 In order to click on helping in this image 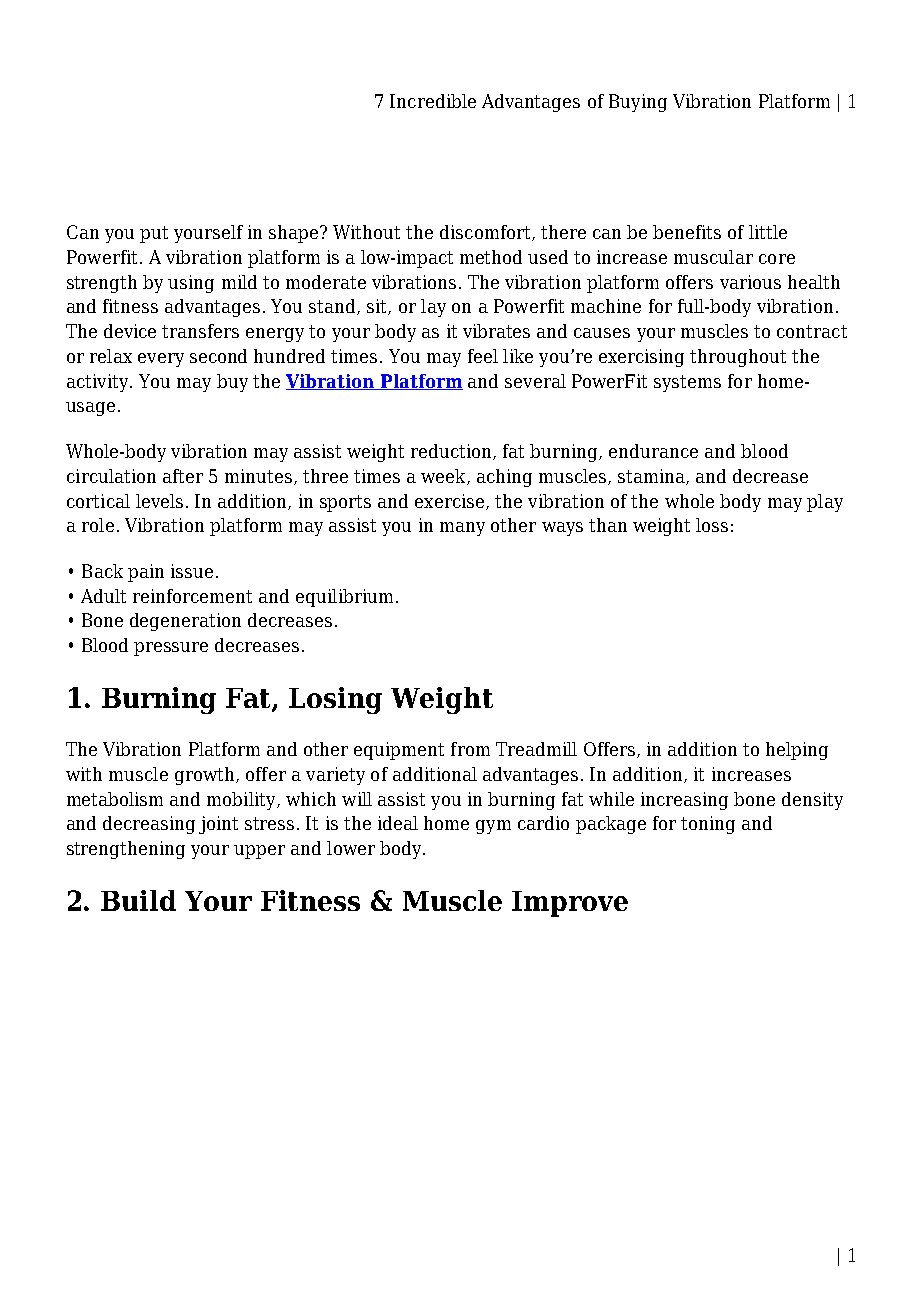, I will do `click(797, 751)`.
